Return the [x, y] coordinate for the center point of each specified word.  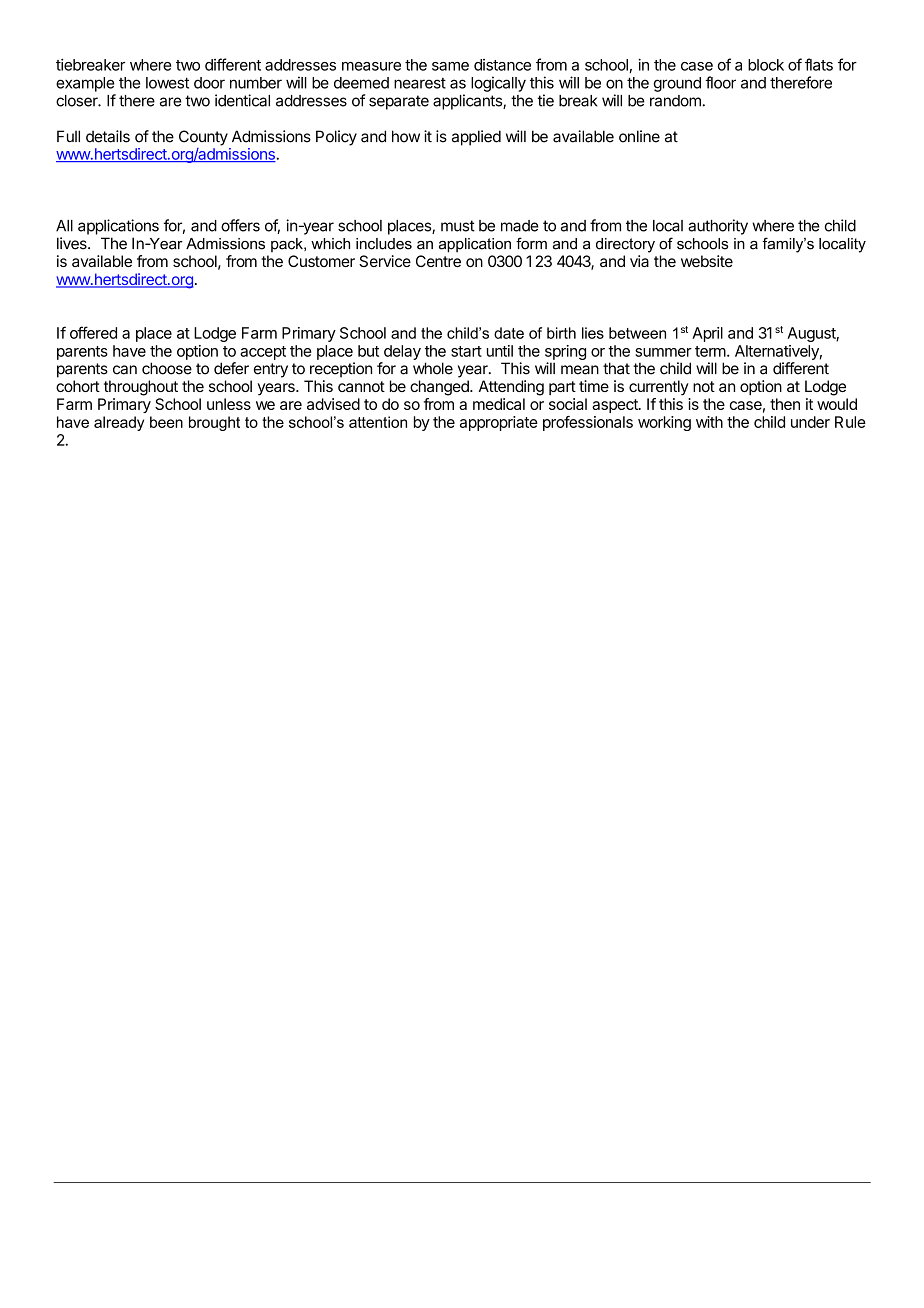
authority [718, 227]
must [458, 226]
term [710, 351]
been [166, 422]
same [450, 66]
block [766, 65]
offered [93, 332]
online [639, 136]
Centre [438, 261]
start [466, 351]
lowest [167, 83]
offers [240, 225]
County [203, 138]
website [707, 261]
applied [476, 138]
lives [73, 243]
